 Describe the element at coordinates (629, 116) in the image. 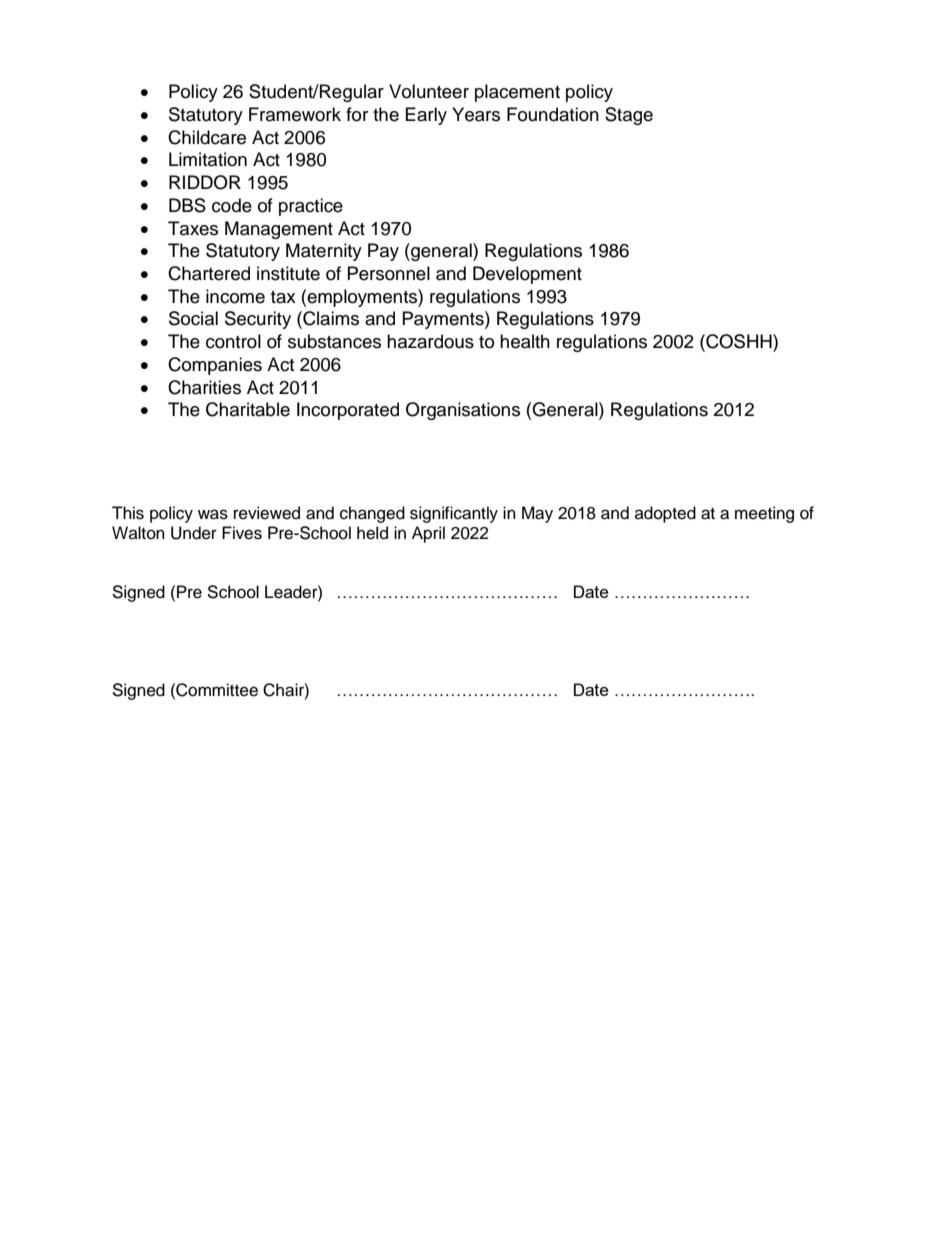

I see `Stage` at that location.
